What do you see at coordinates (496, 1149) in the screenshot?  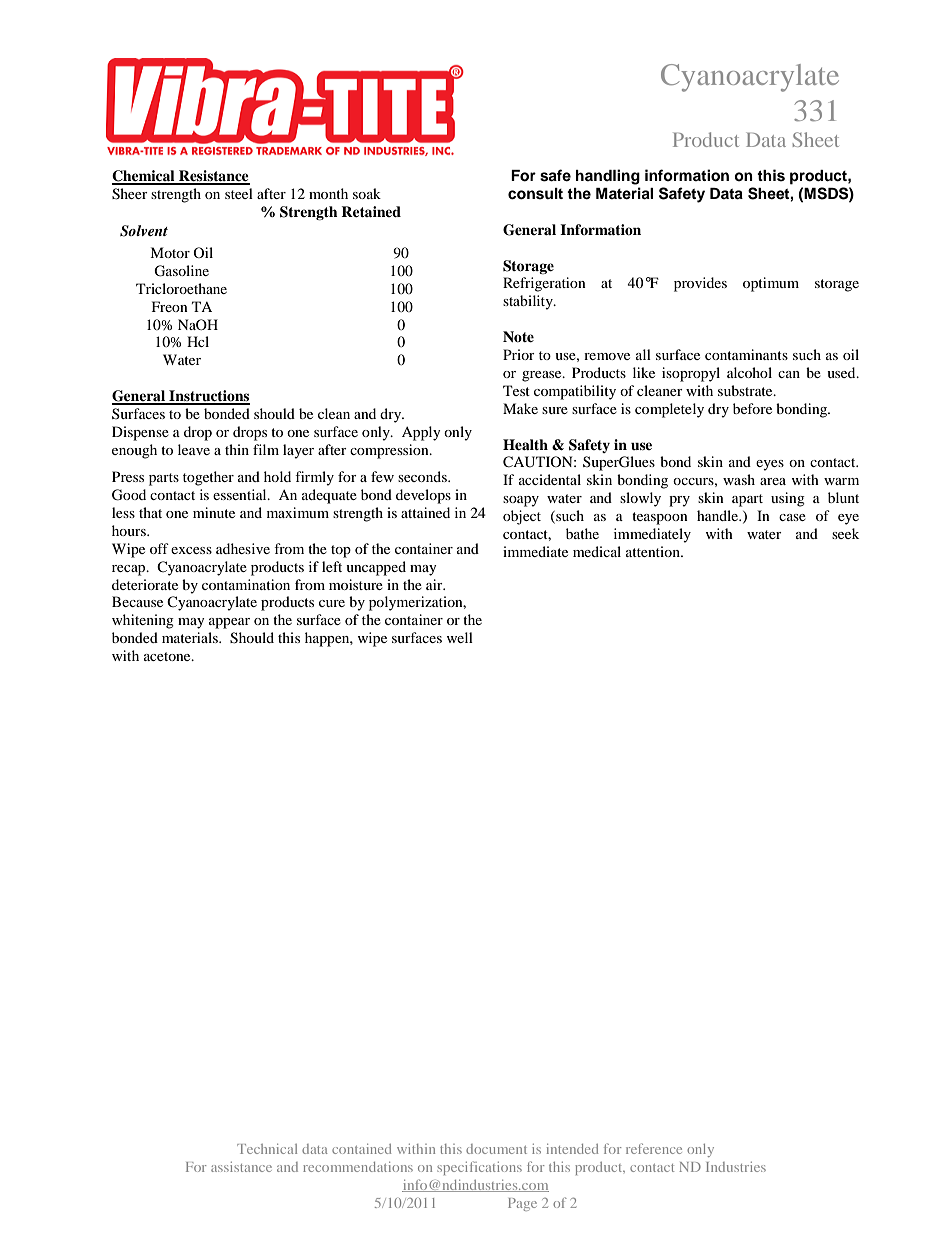 I see `document` at bounding box center [496, 1149].
